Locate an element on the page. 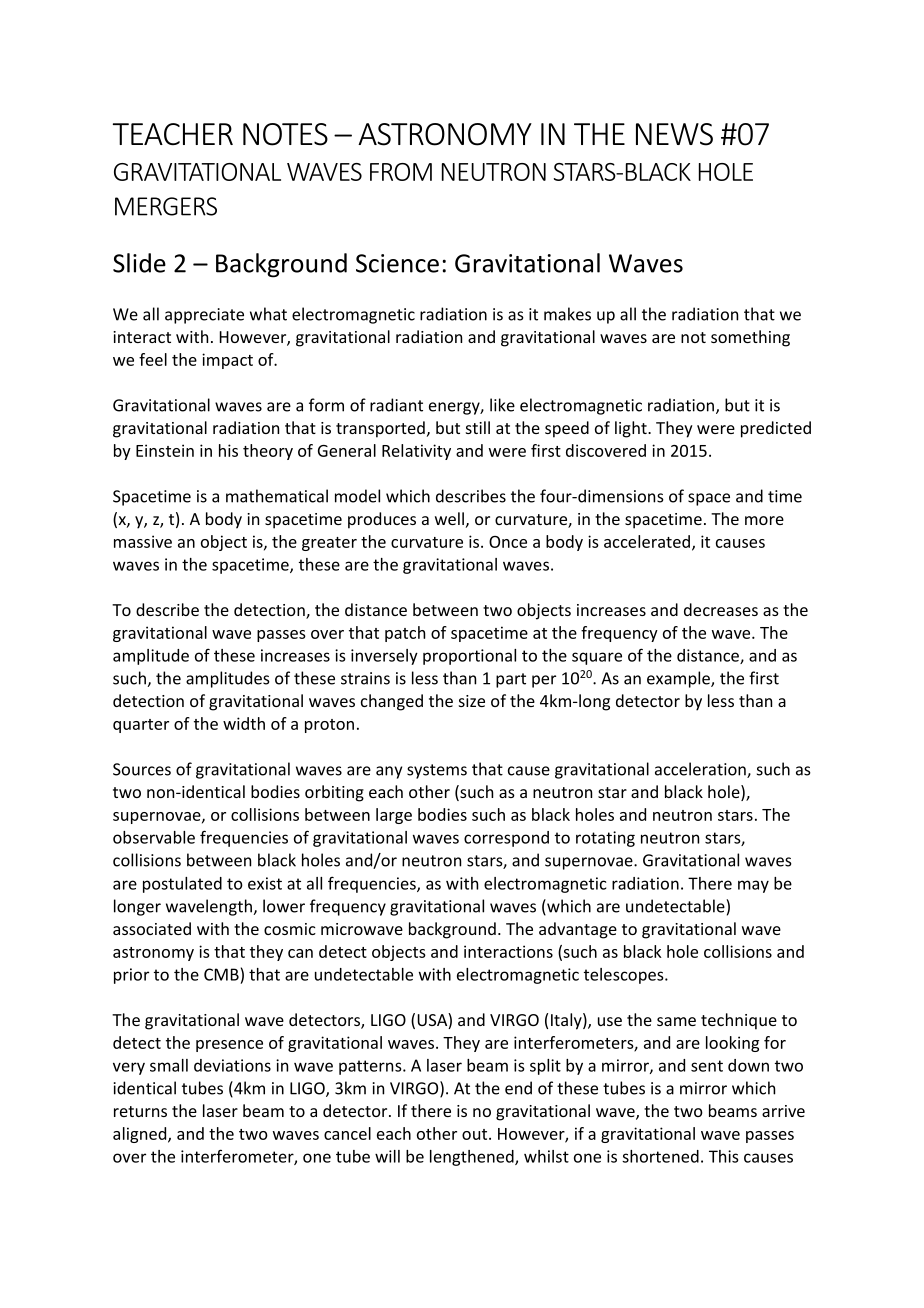 The width and height of the page is (924, 1308). predicted is located at coordinates (776, 429).
